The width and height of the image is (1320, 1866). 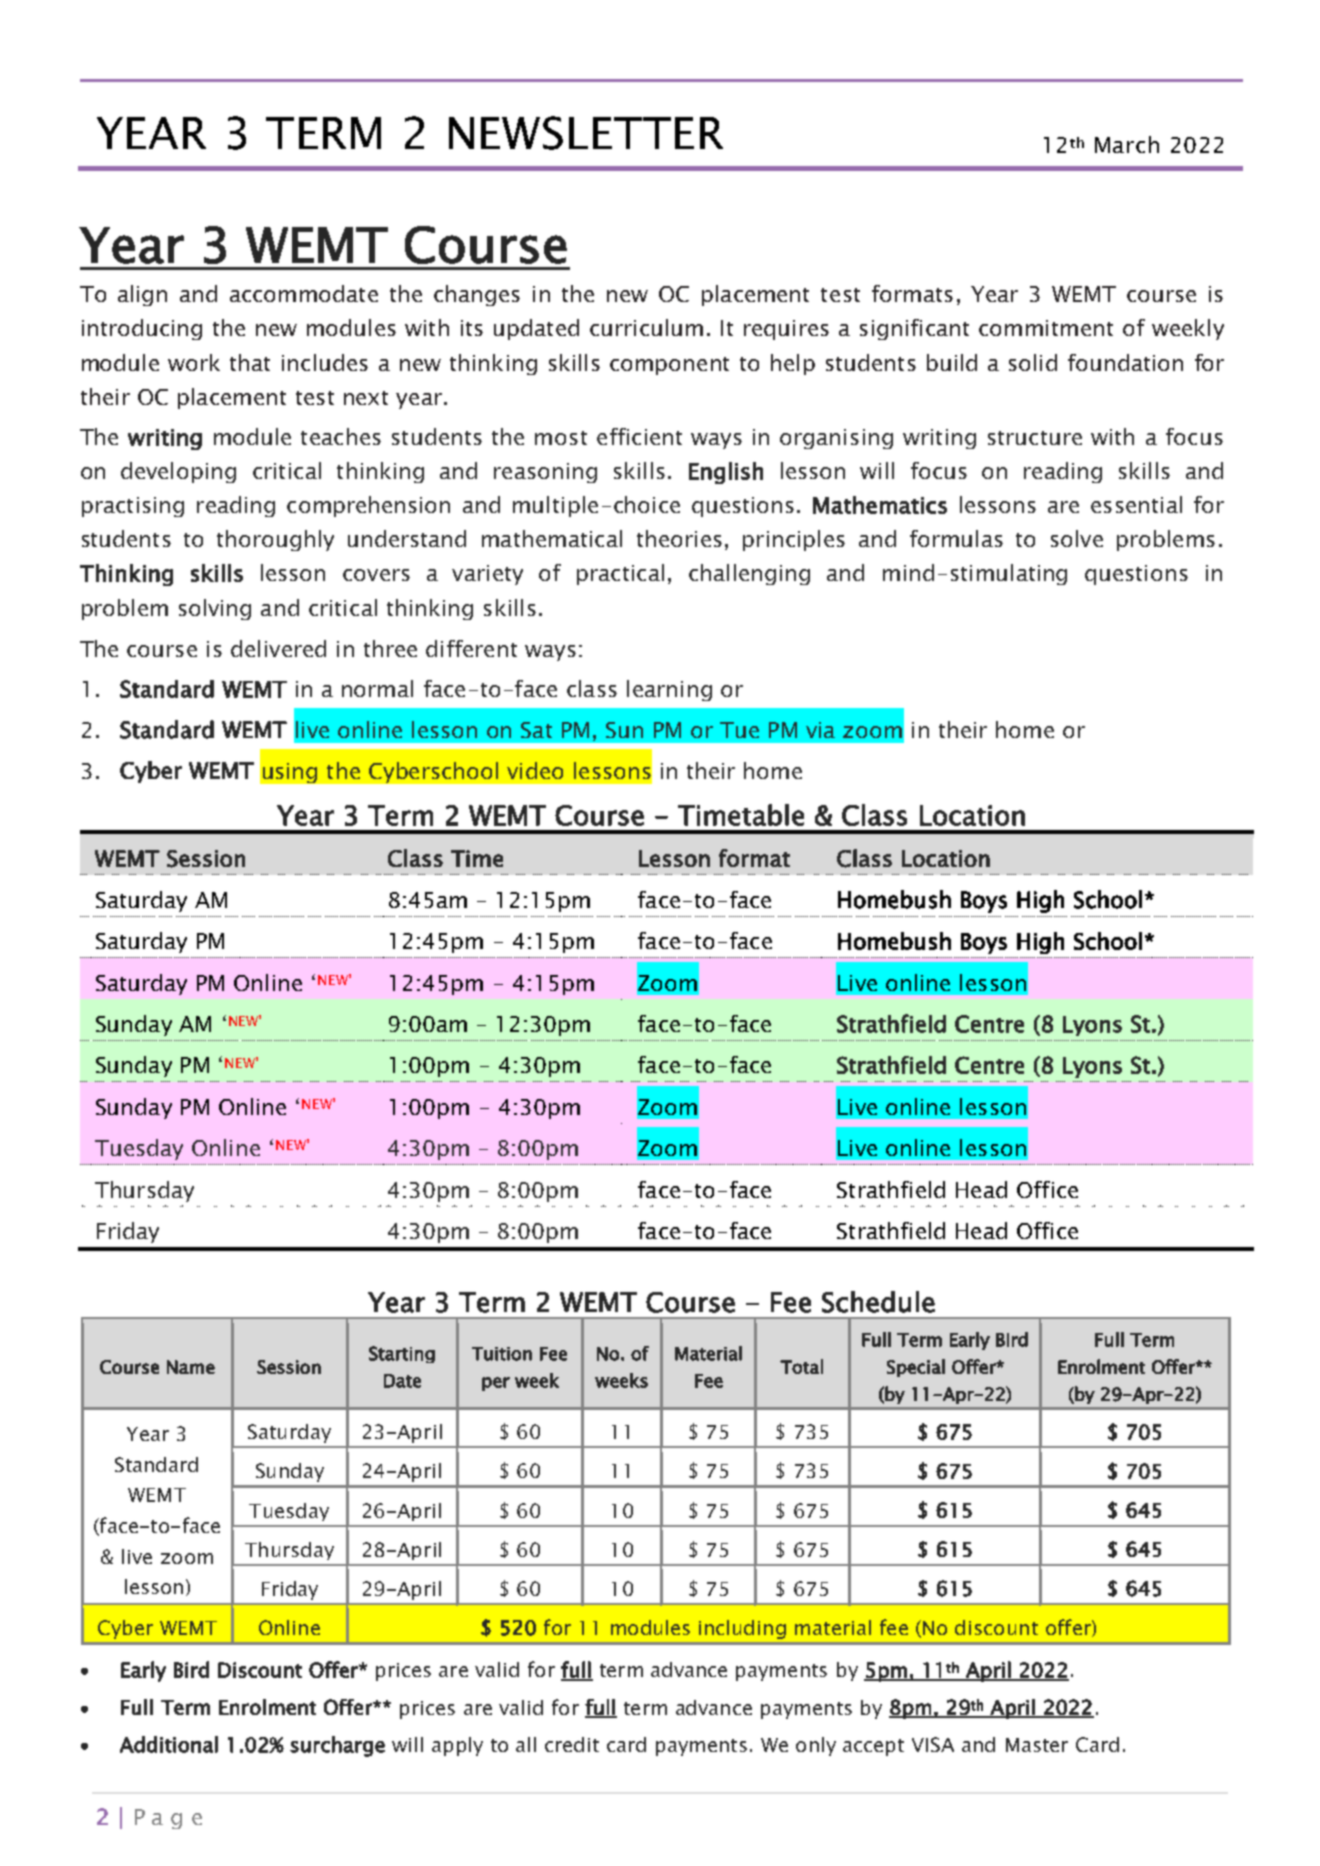 I want to click on NEWSLETTER, so click(x=586, y=133).
